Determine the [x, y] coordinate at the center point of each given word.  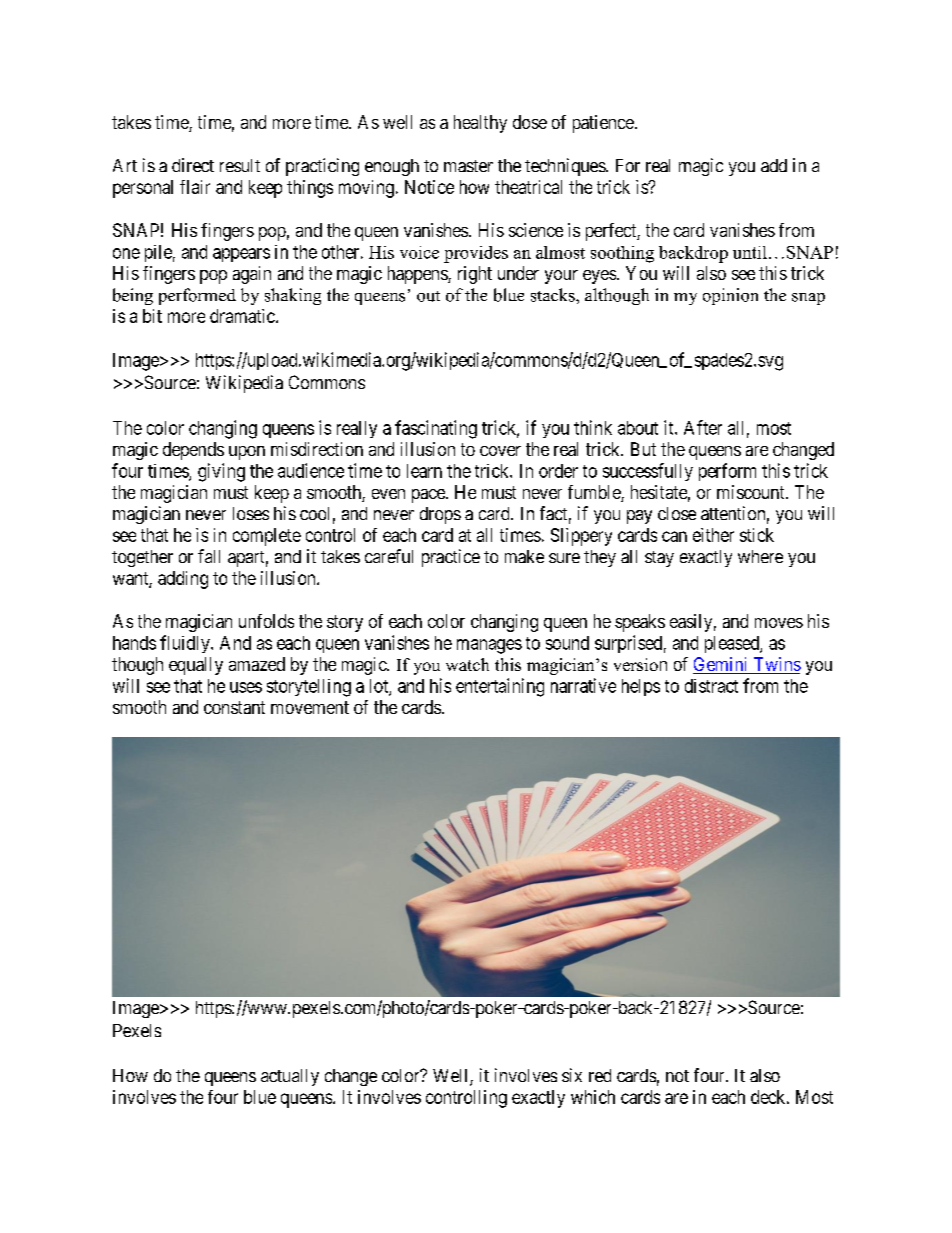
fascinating [436, 429]
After [703, 427]
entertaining [500, 687]
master [468, 166]
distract [711, 686]
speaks [640, 623]
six [572, 1075]
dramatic [243, 316]
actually [290, 1077]
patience [603, 124]
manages [489, 646]
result [240, 165]
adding [183, 580]
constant [234, 707]
